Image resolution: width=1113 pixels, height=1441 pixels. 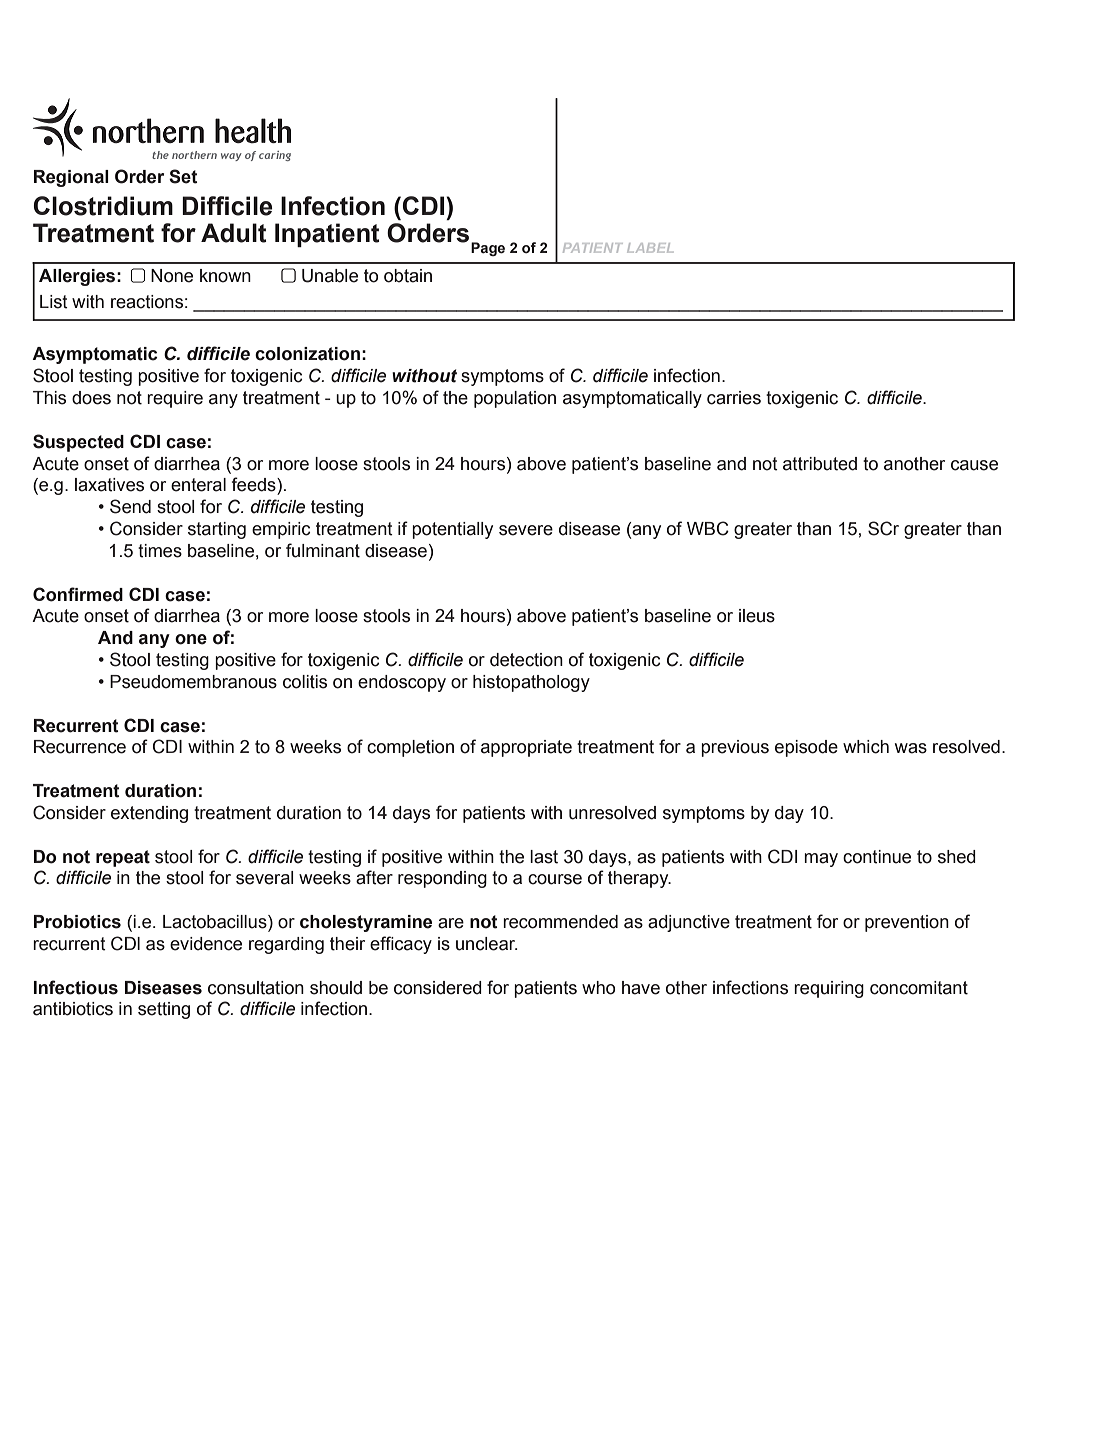 I want to click on setting, so click(x=164, y=1010).
